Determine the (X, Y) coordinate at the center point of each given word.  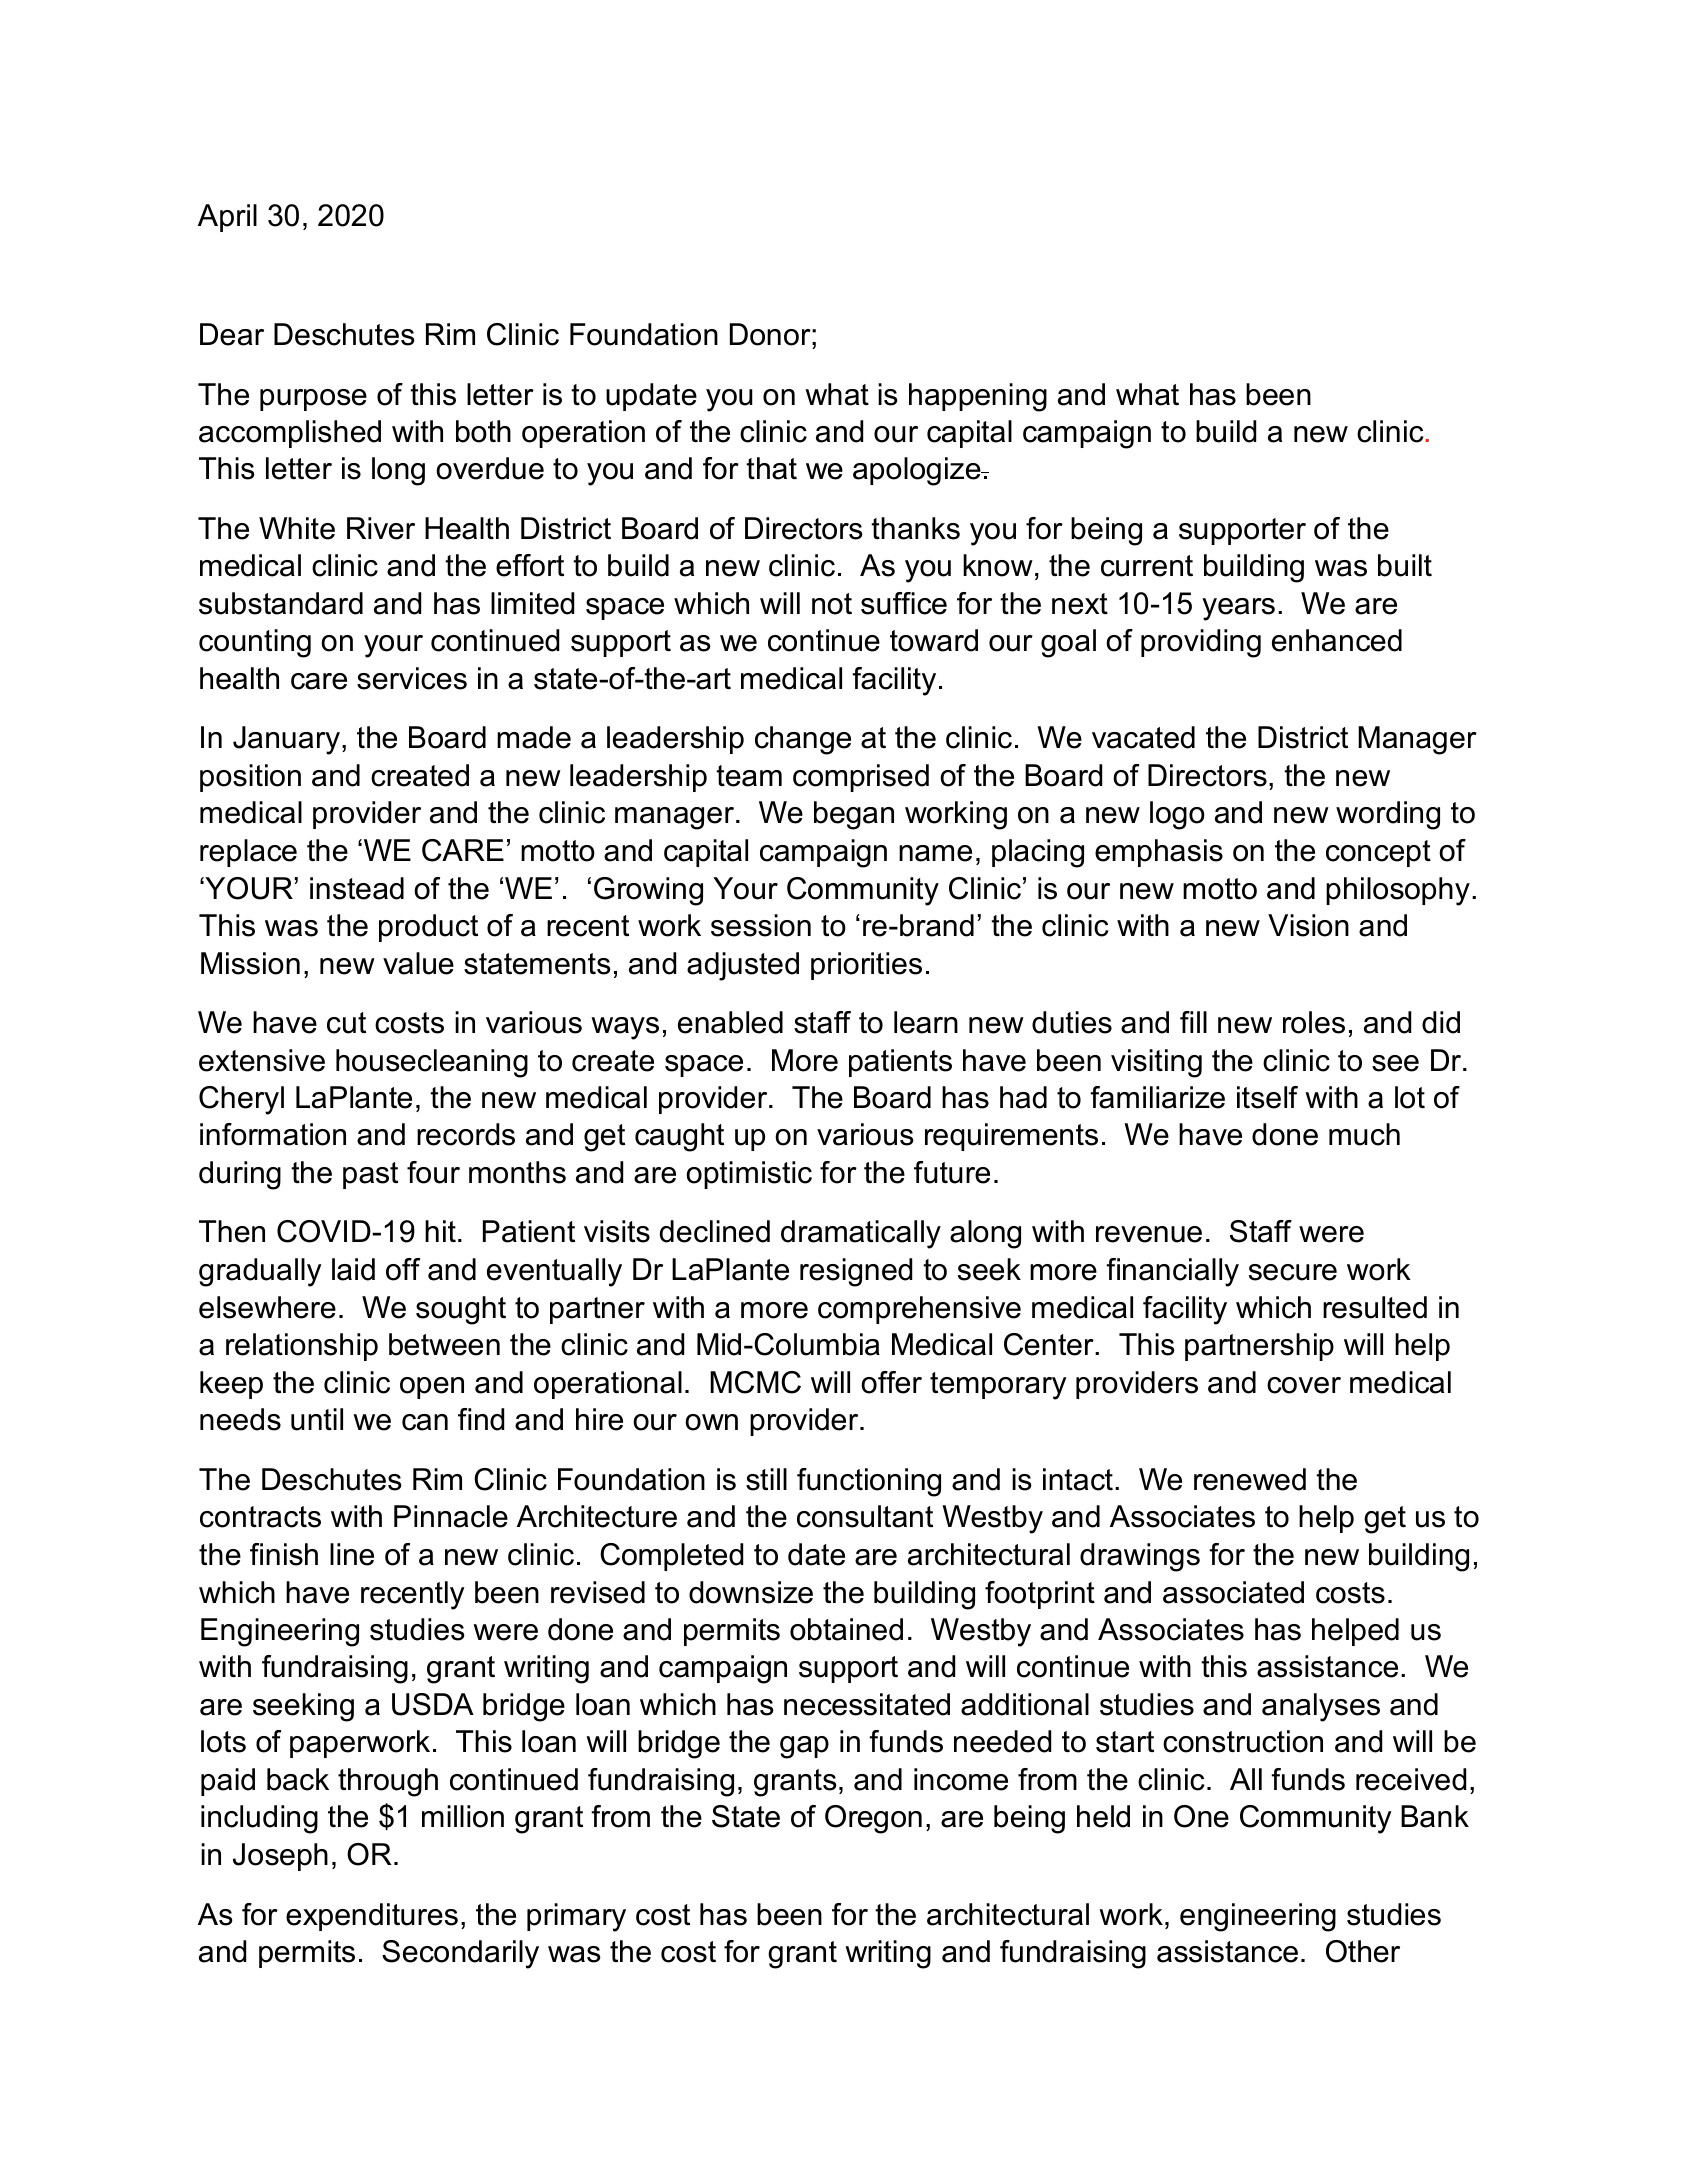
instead (357, 888)
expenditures (372, 1917)
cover (1304, 1385)
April (227, 218)
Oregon (873, 1819)
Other (1363, 1951)
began (854, 815)
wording (1388, 815)
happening (978, 397)
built (1405, 565)
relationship (302, 1347)
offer (891, 1382)
